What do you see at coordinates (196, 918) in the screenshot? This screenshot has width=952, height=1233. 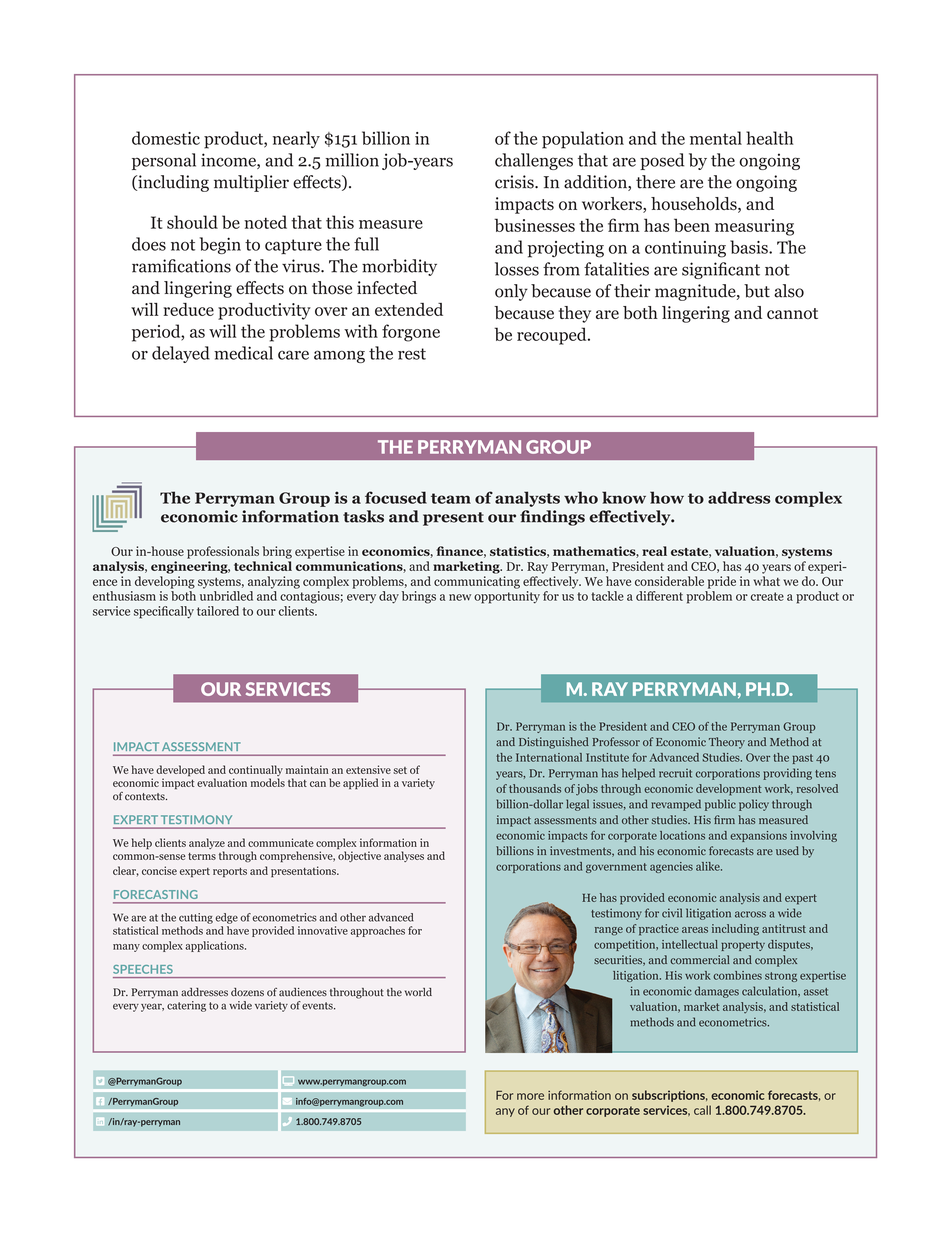 I see `cutting` at bounding box center [196, 918].
